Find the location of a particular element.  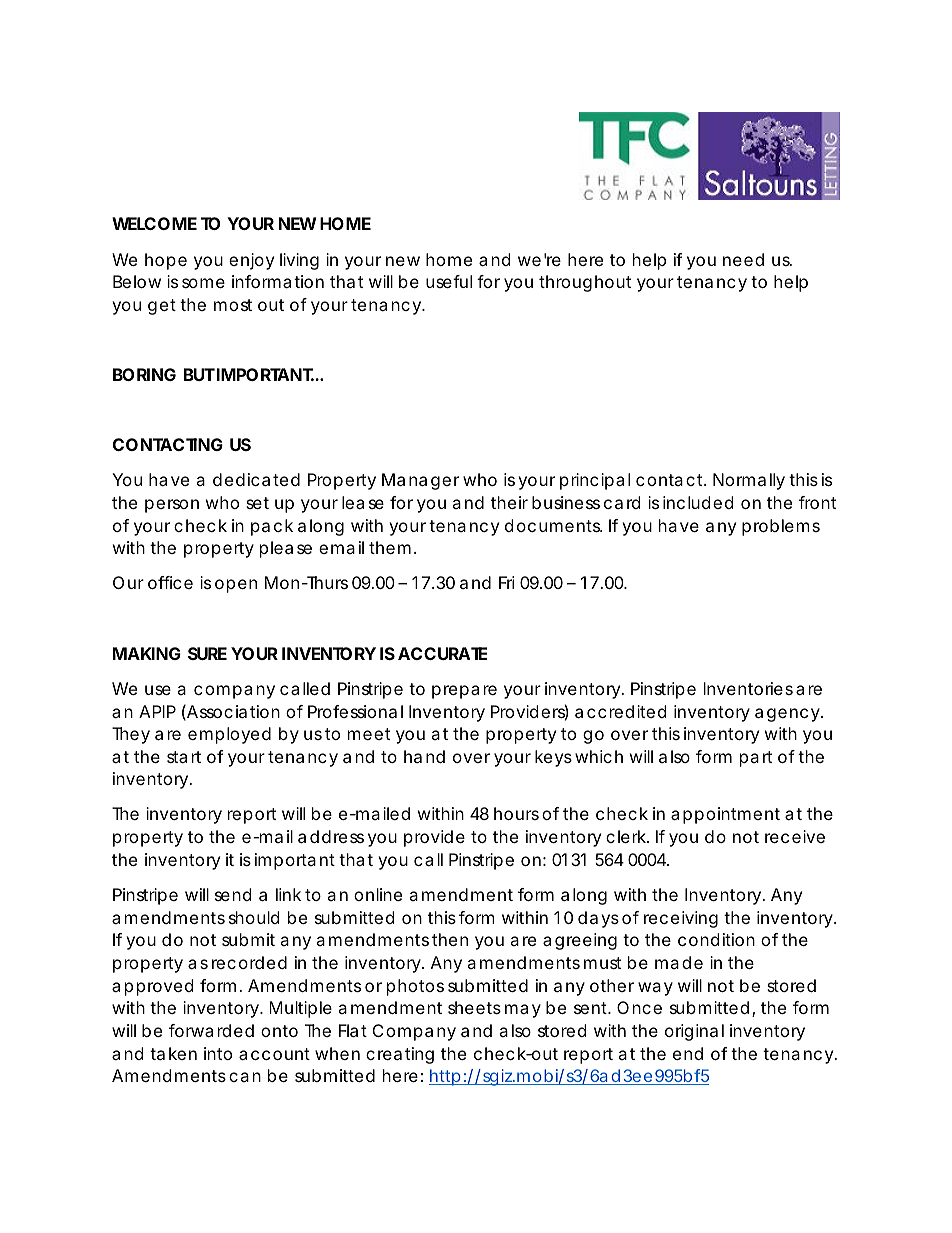

send is located at coordinates (233, 894).
